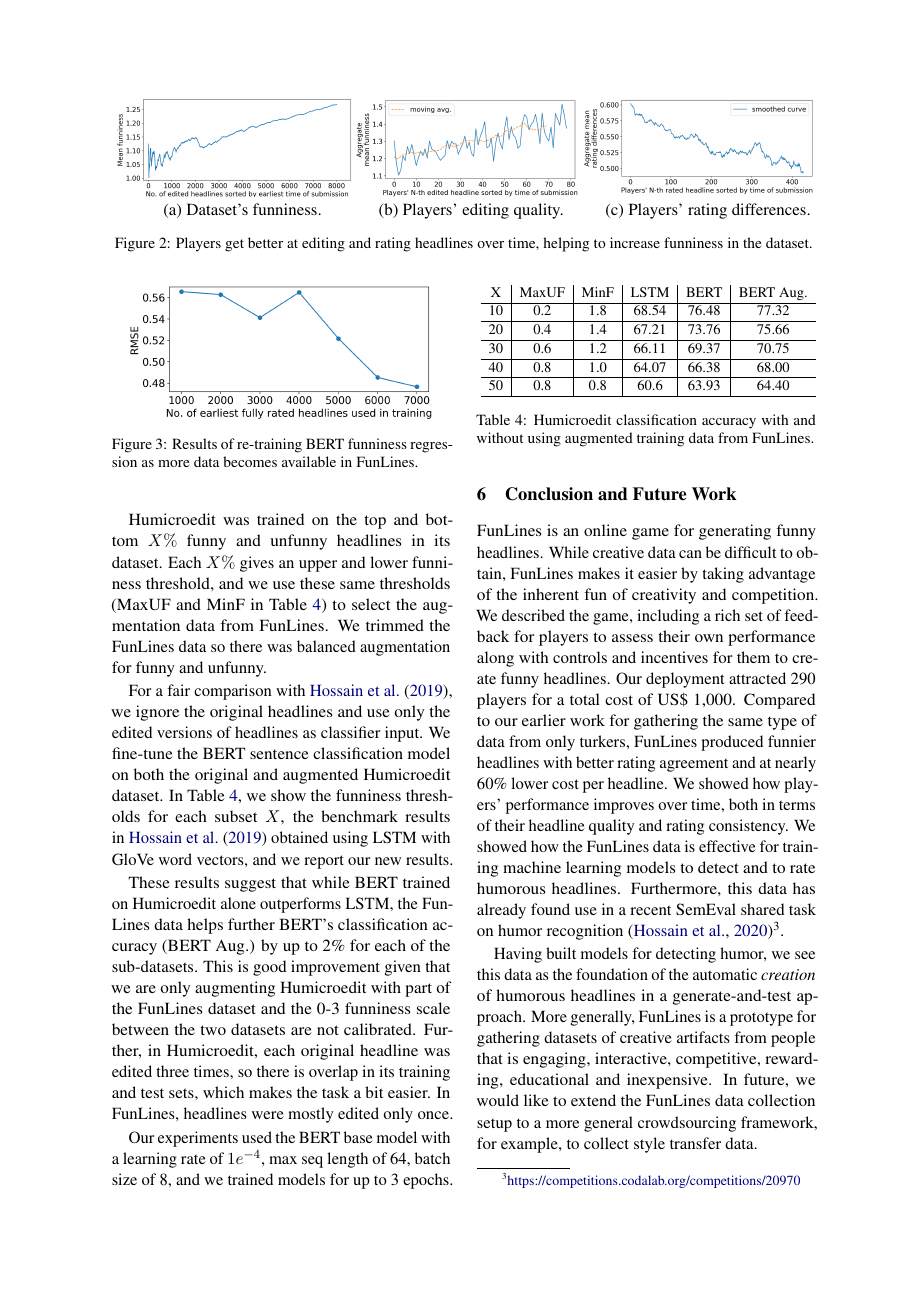 This document has width=924, height=1308. I want to click on new, so click(388, 861).
